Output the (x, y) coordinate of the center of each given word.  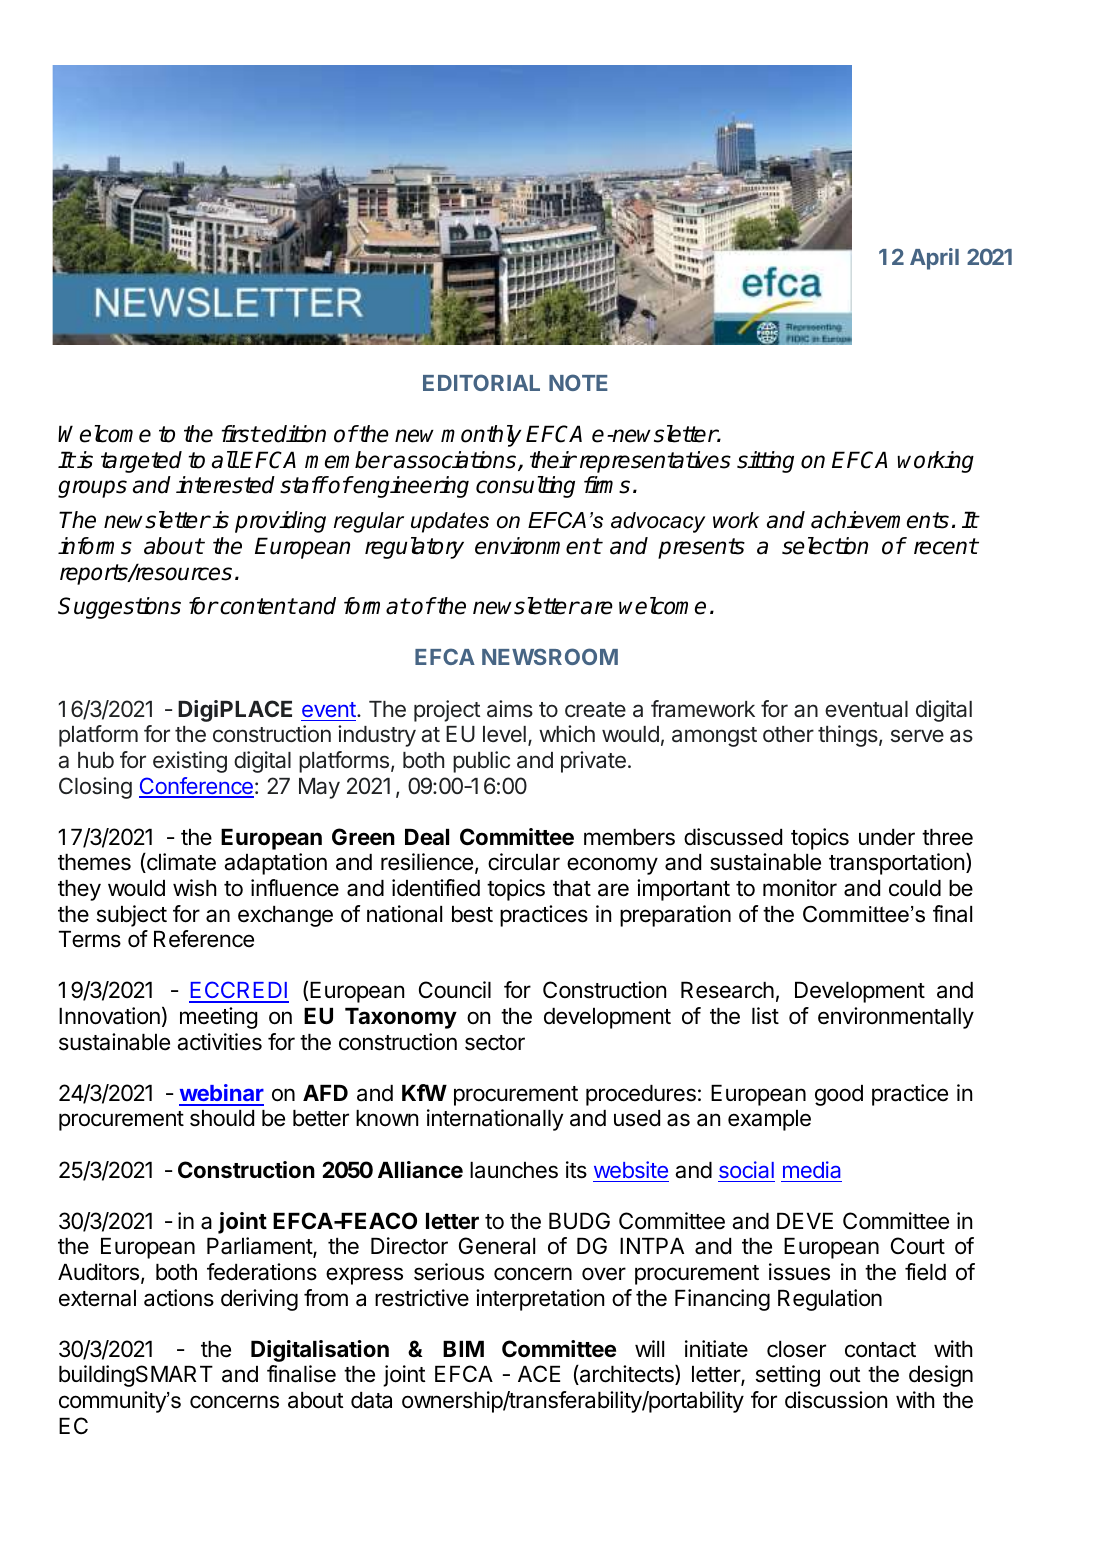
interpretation (540, 1300)
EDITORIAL (481, 382)
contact (880, 1350)
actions (179, 1298)
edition (293, 434)
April (934, 259)
